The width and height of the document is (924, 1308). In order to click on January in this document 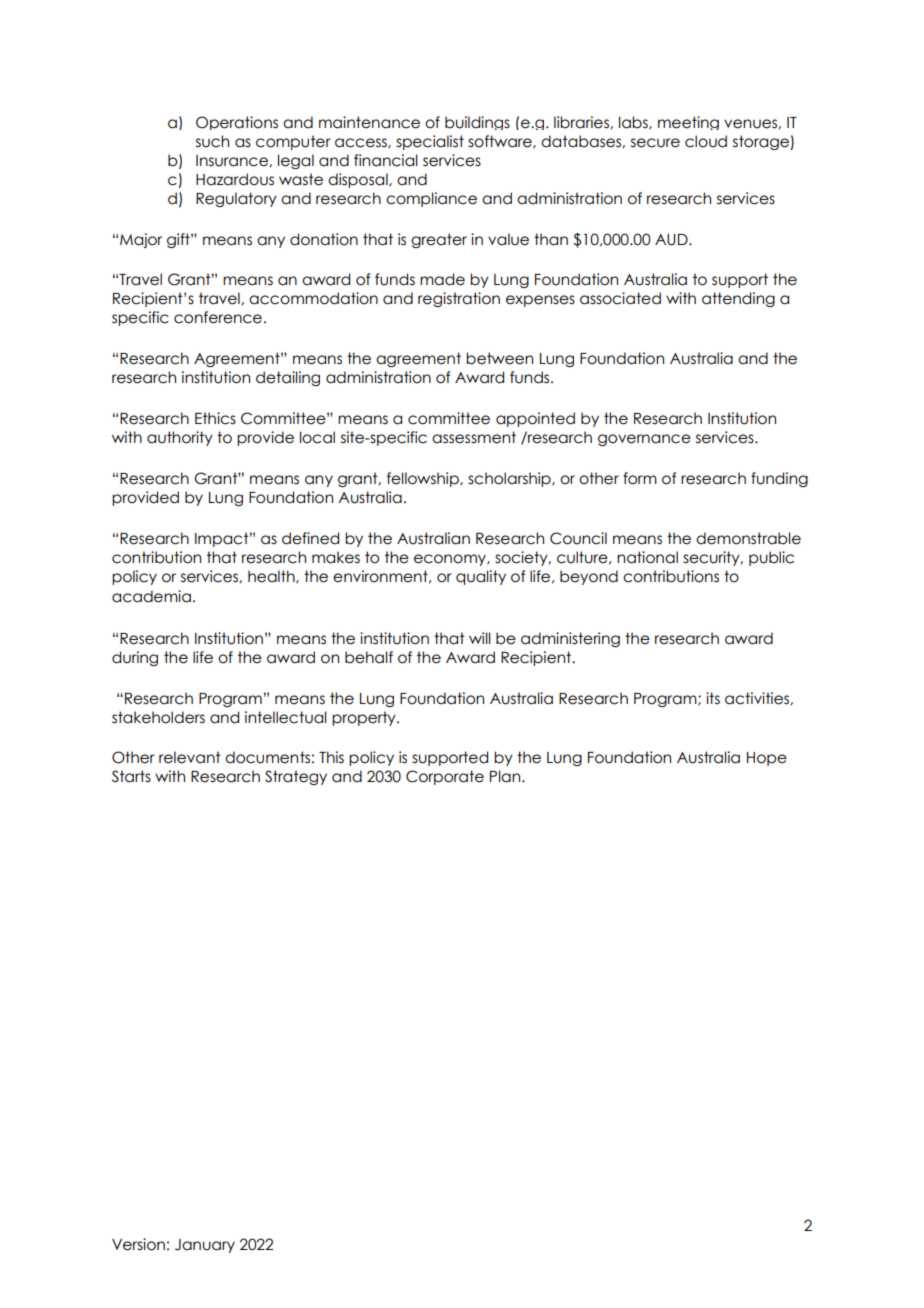, I will do `click(205, 1246)`.
